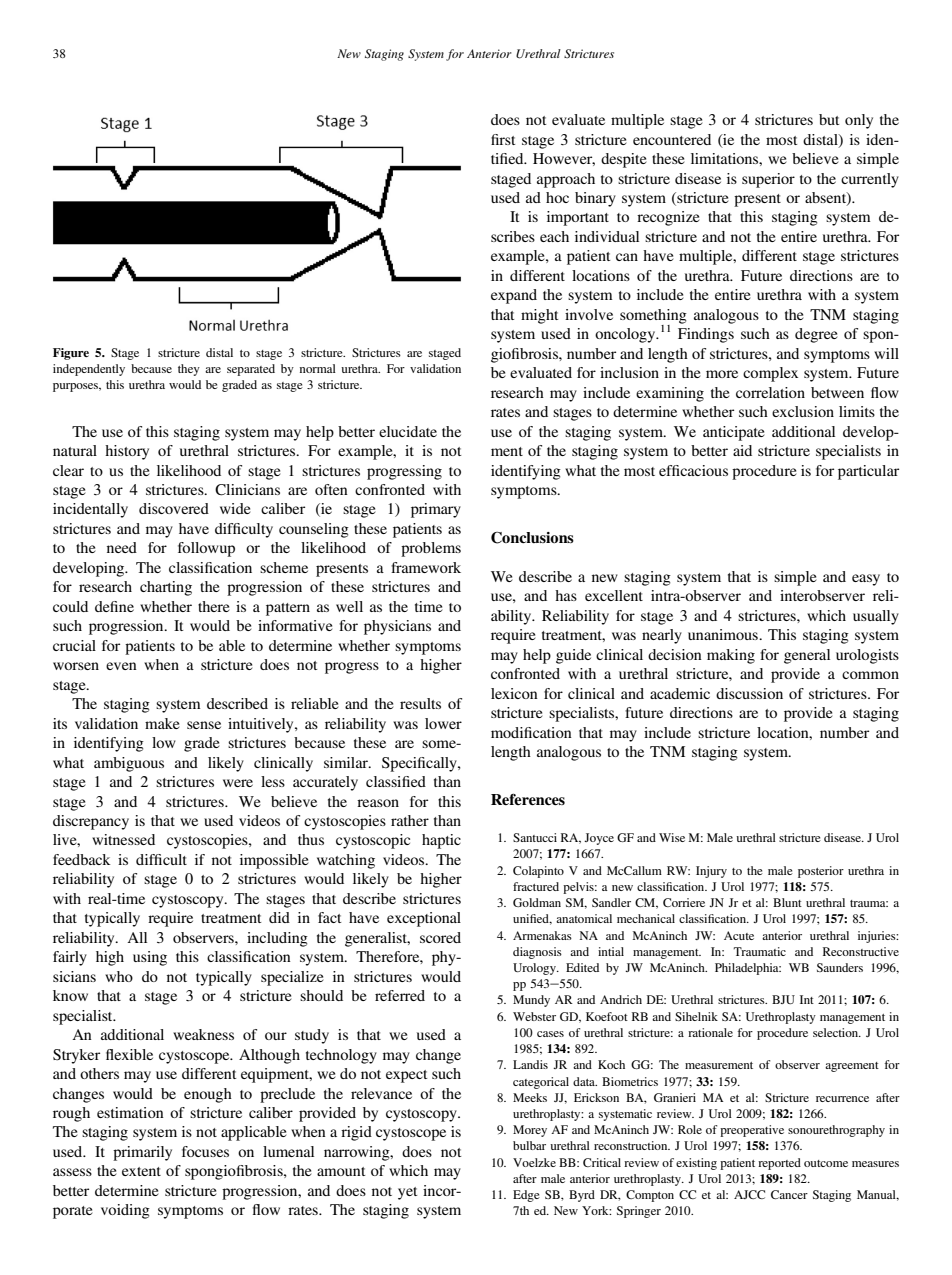  What do you see at coordinates (441, 841) in the page?
I see `haptic` at bounding box center [441, 841].
